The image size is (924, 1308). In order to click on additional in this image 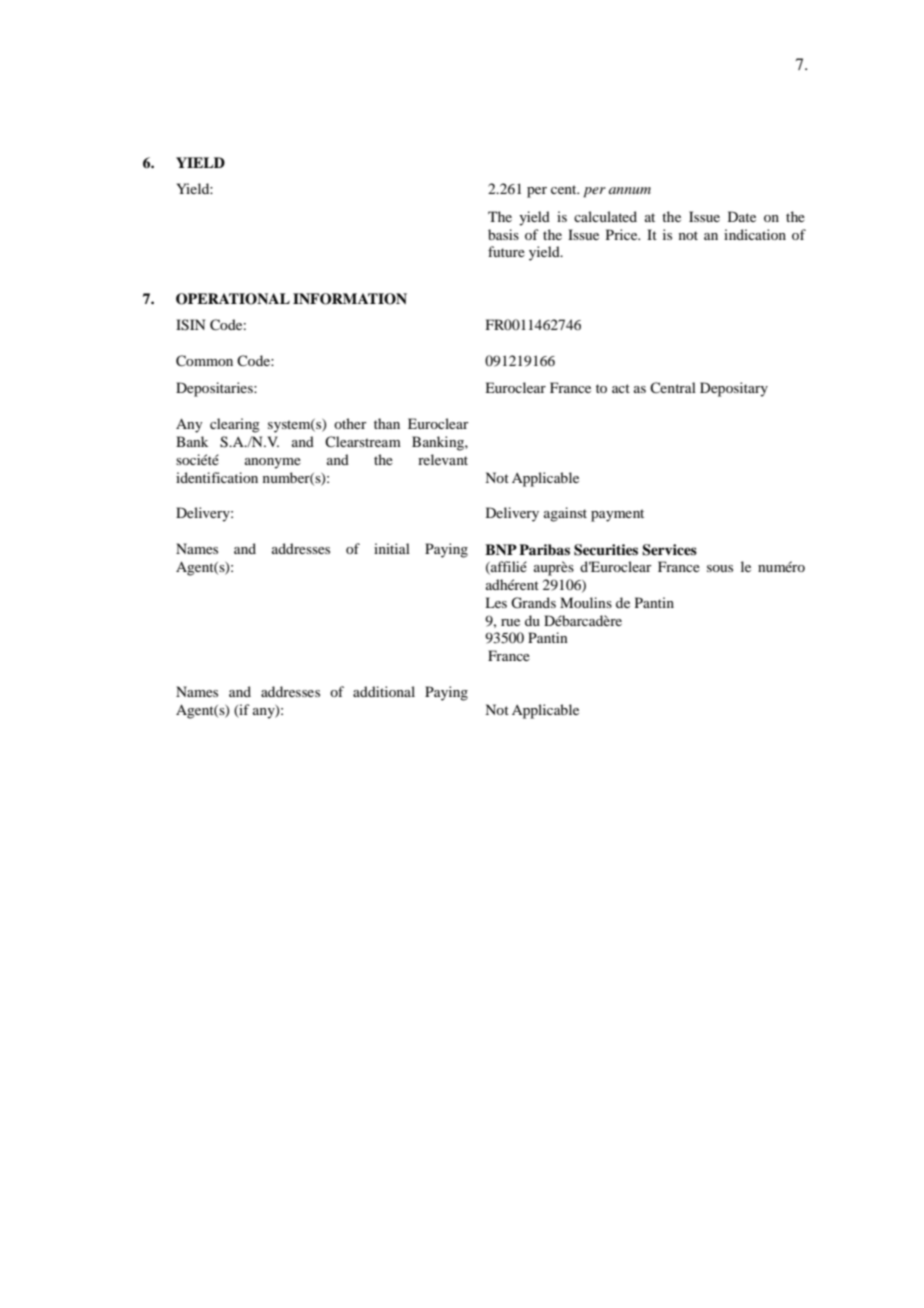, I will do `click(384, 691)`.
